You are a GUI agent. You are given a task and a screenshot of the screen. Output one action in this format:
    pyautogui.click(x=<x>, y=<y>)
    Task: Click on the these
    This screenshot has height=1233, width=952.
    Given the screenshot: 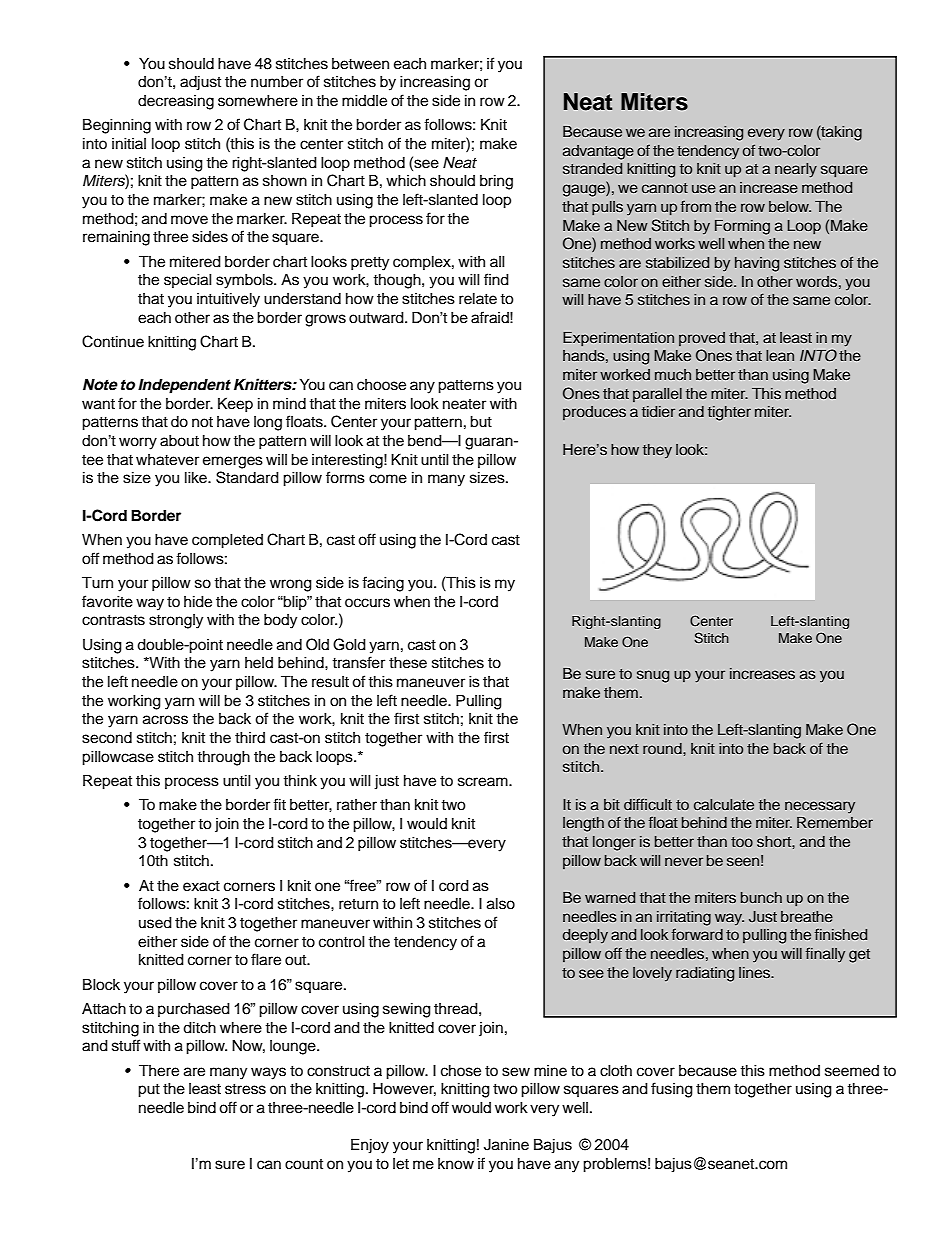 What is the action you would take?
    pyautogui.click(x=408, y=663)
